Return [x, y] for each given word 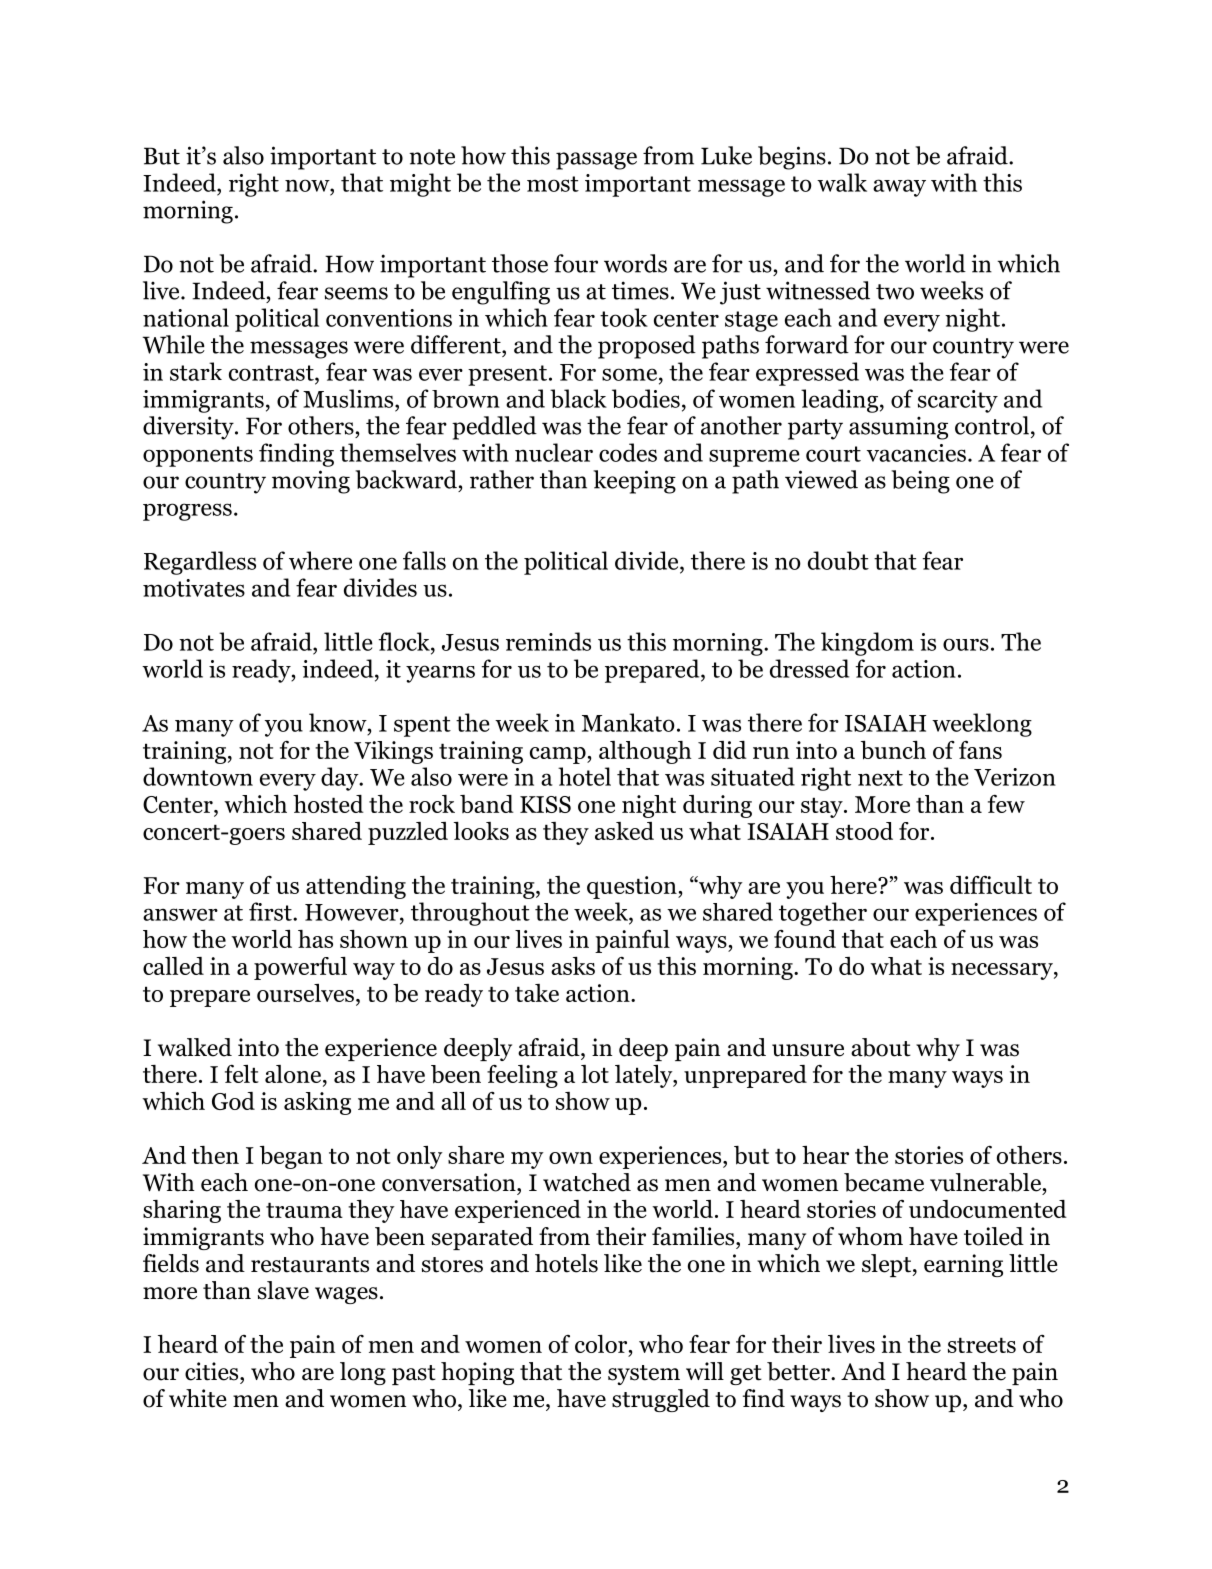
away [899, 188]
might [420, 185]
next [880, 778]
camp [559, 755]
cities [213, 1371]
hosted [328, 804]
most [553, 184]
